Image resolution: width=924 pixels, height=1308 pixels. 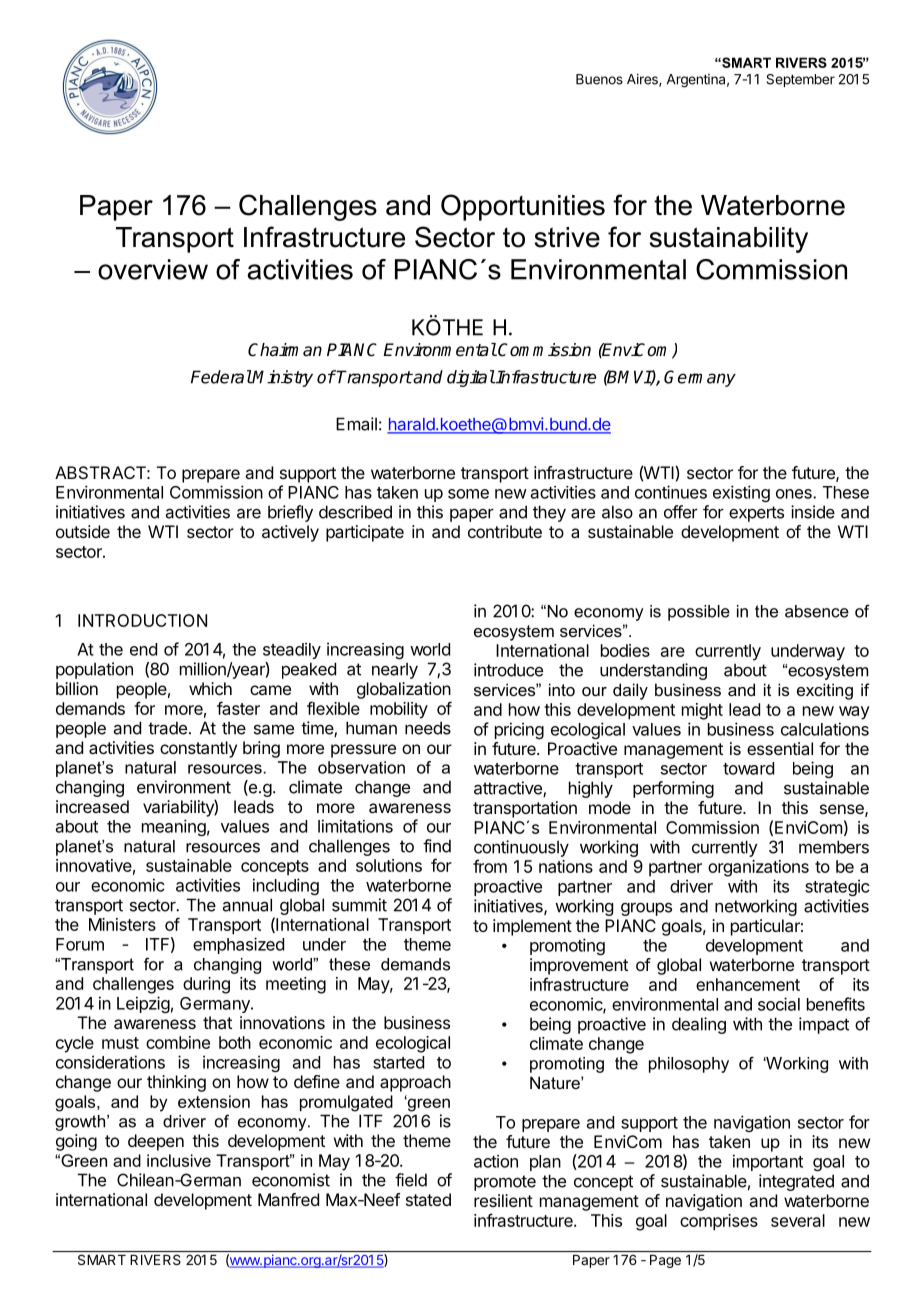 I want to click on September, so click(x=800, y=80).
